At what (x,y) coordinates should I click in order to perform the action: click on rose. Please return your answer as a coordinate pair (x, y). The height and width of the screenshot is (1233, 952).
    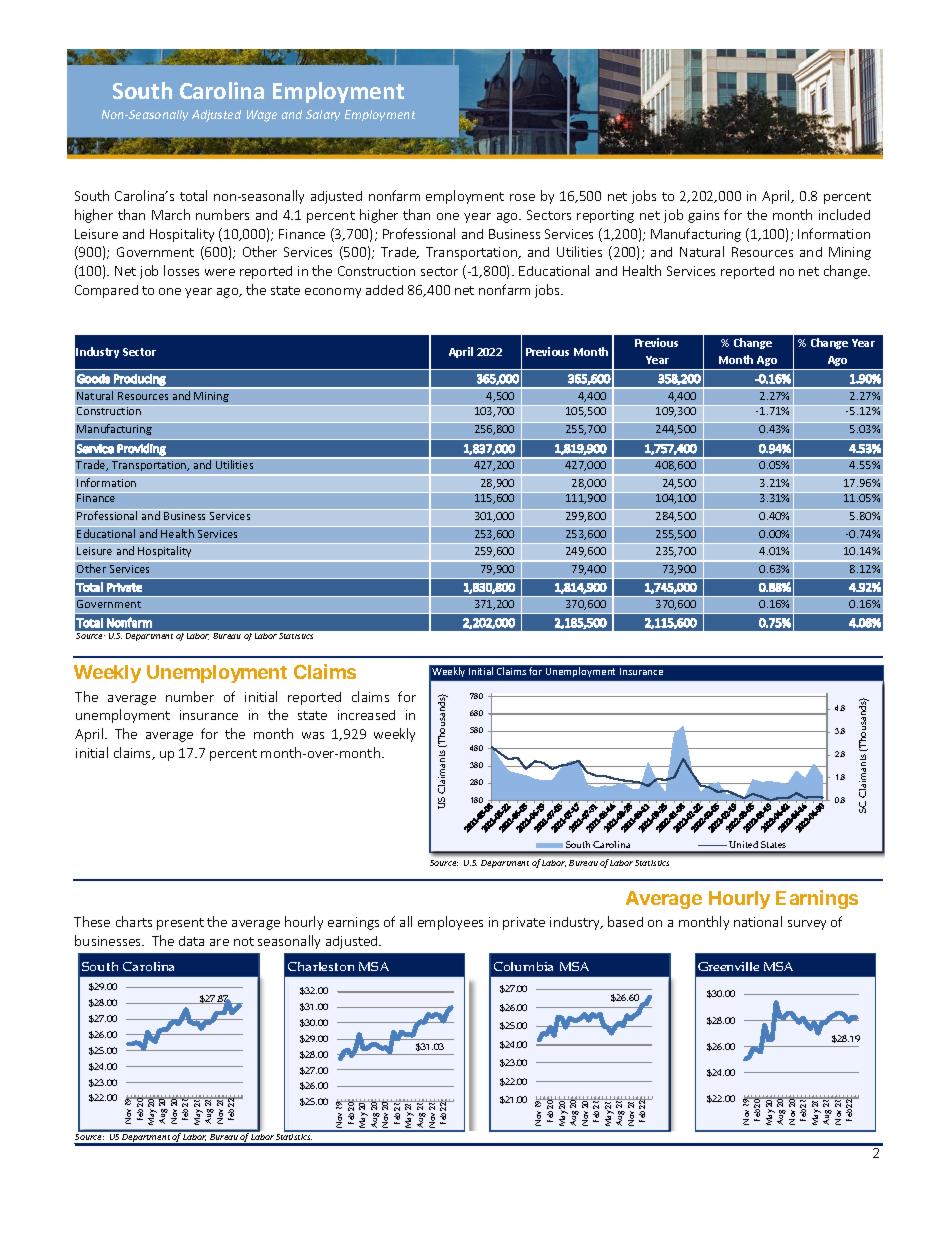
    Looking at the image, I should click on (522, 197).
